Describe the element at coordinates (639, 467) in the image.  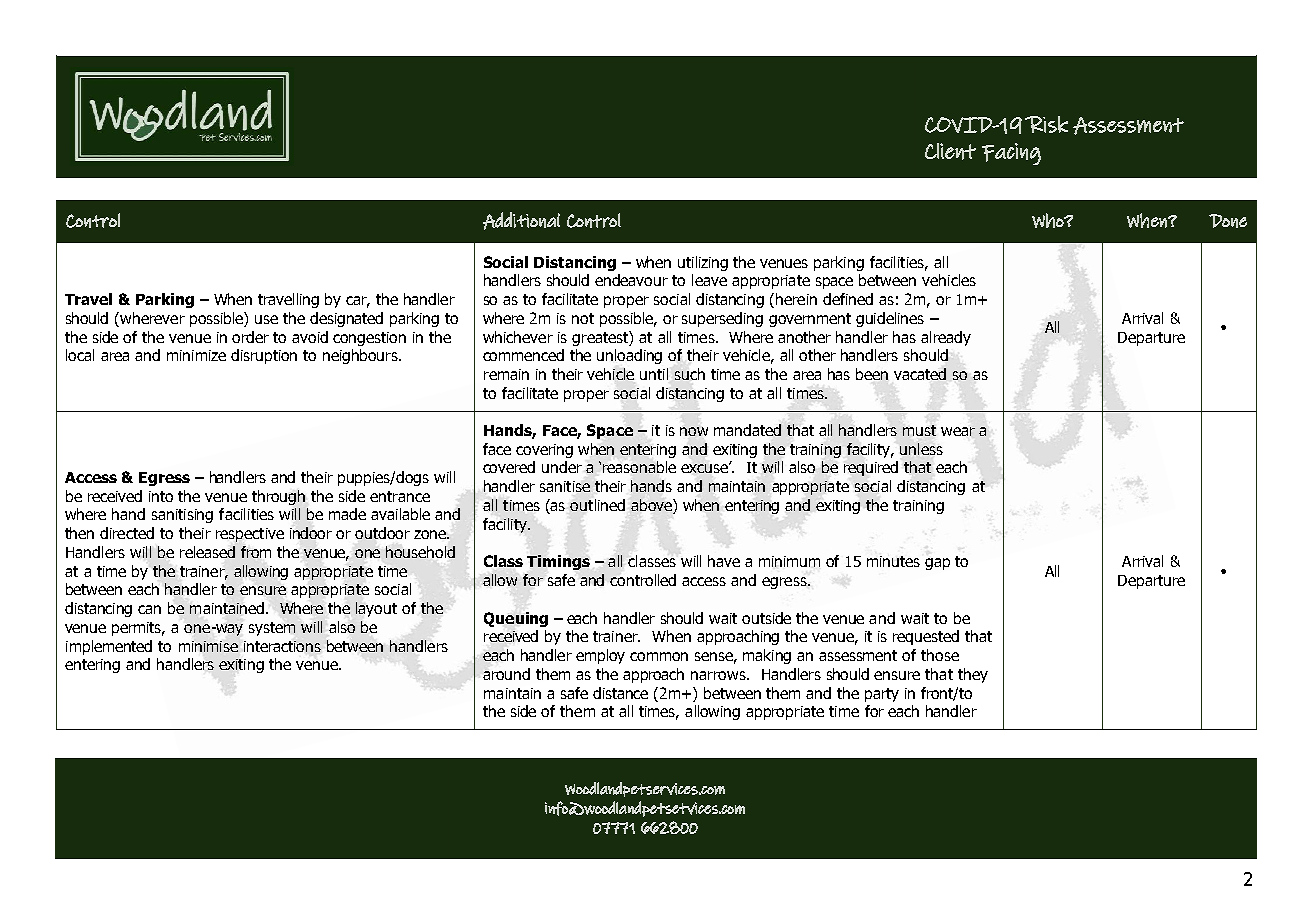
I see `reasonable` at that location.
